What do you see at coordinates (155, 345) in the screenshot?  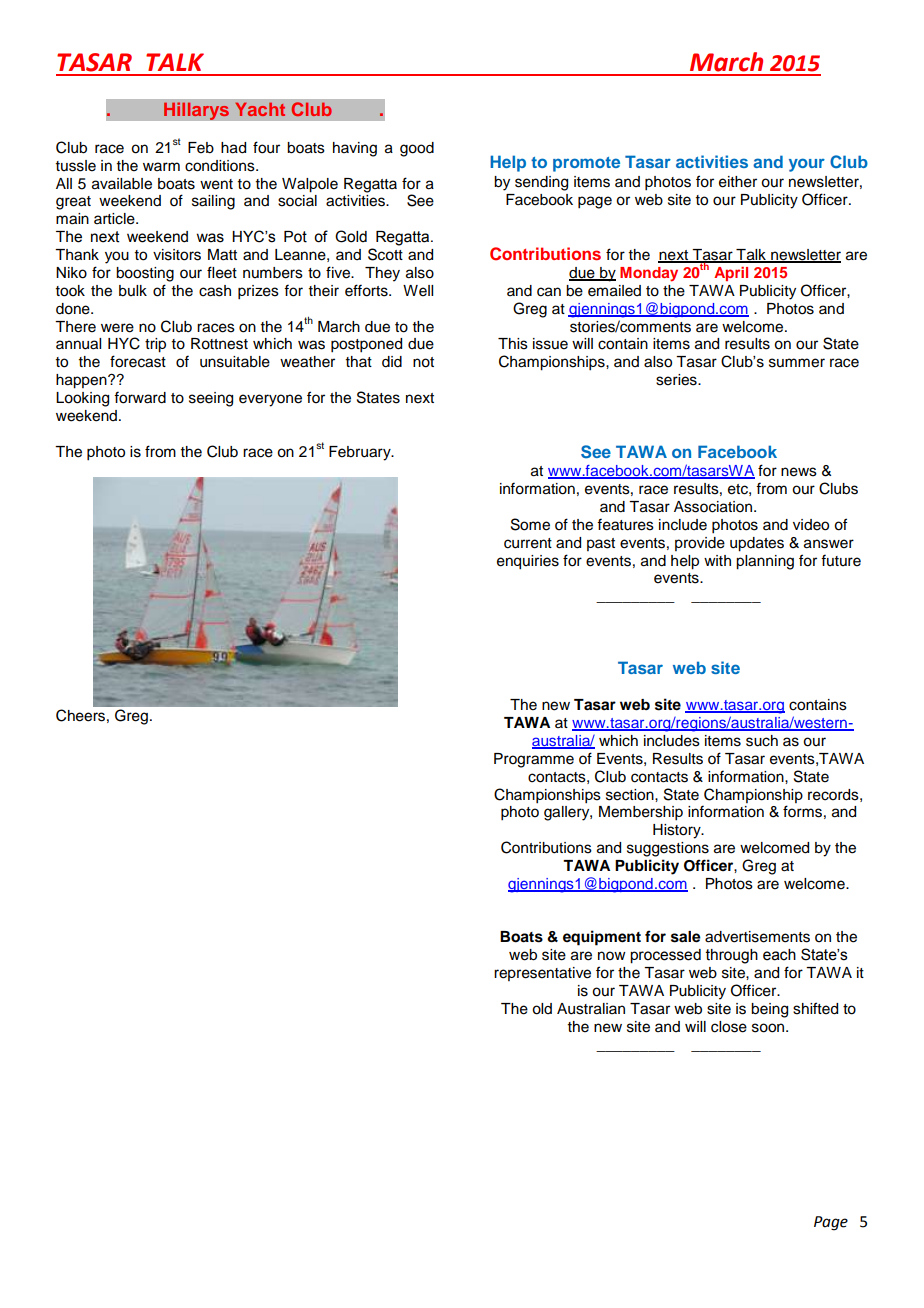 I see `trip` at bounding box center [155, 345].
